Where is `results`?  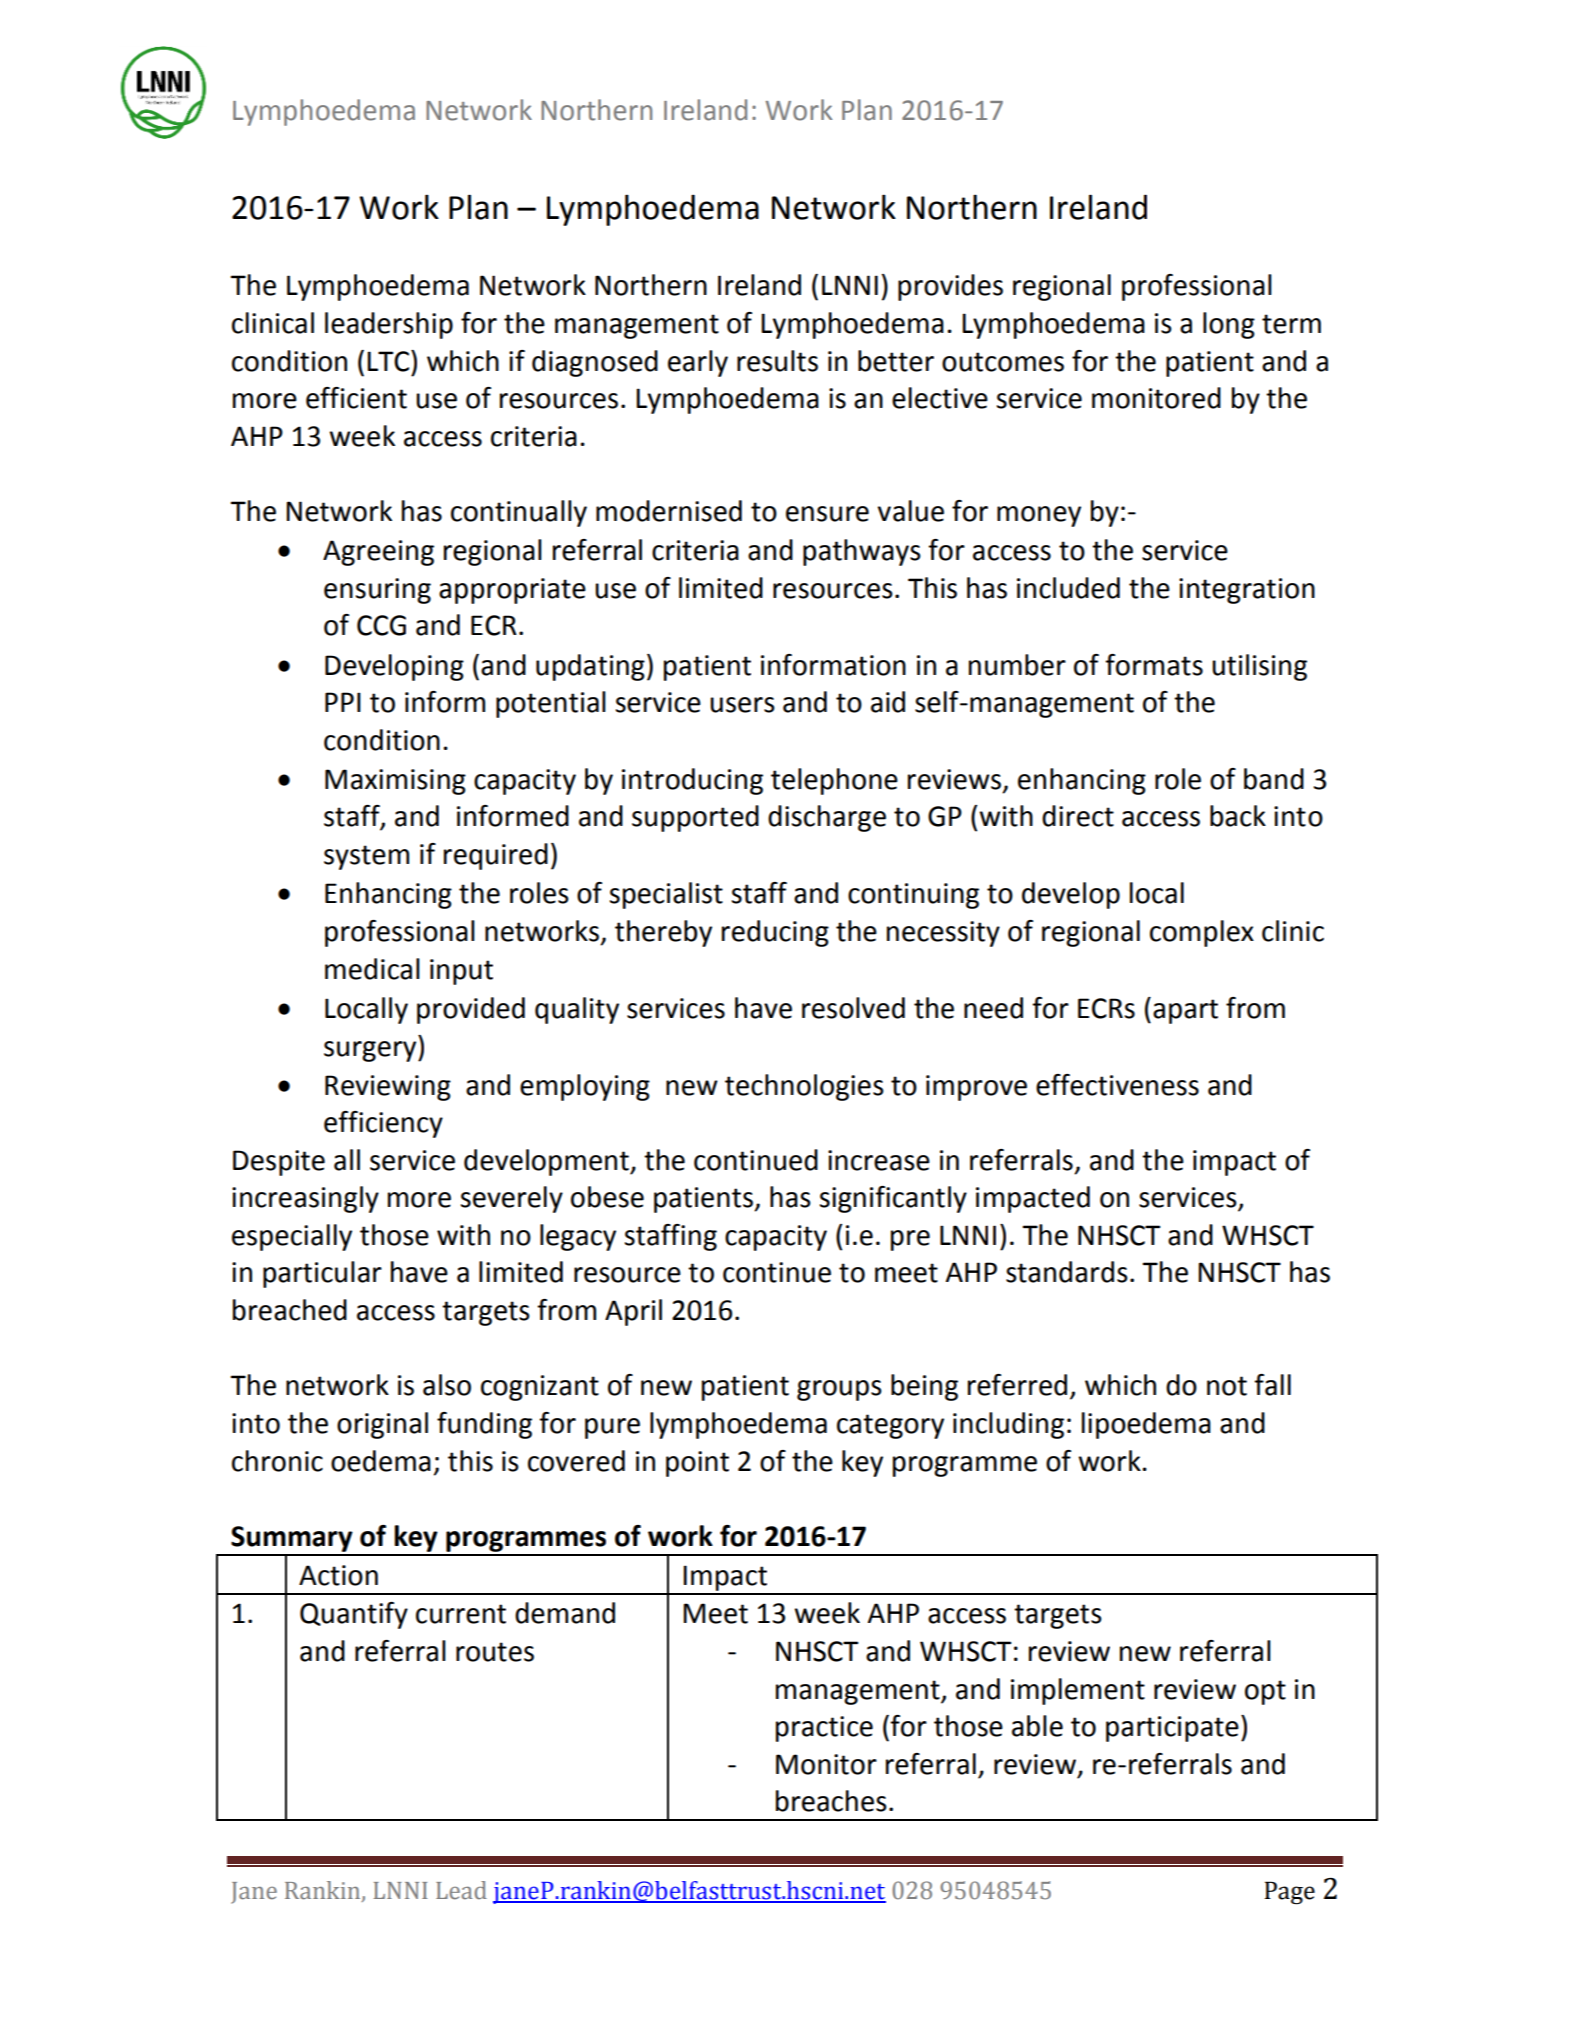
results is located at coordinates (777, 361).
